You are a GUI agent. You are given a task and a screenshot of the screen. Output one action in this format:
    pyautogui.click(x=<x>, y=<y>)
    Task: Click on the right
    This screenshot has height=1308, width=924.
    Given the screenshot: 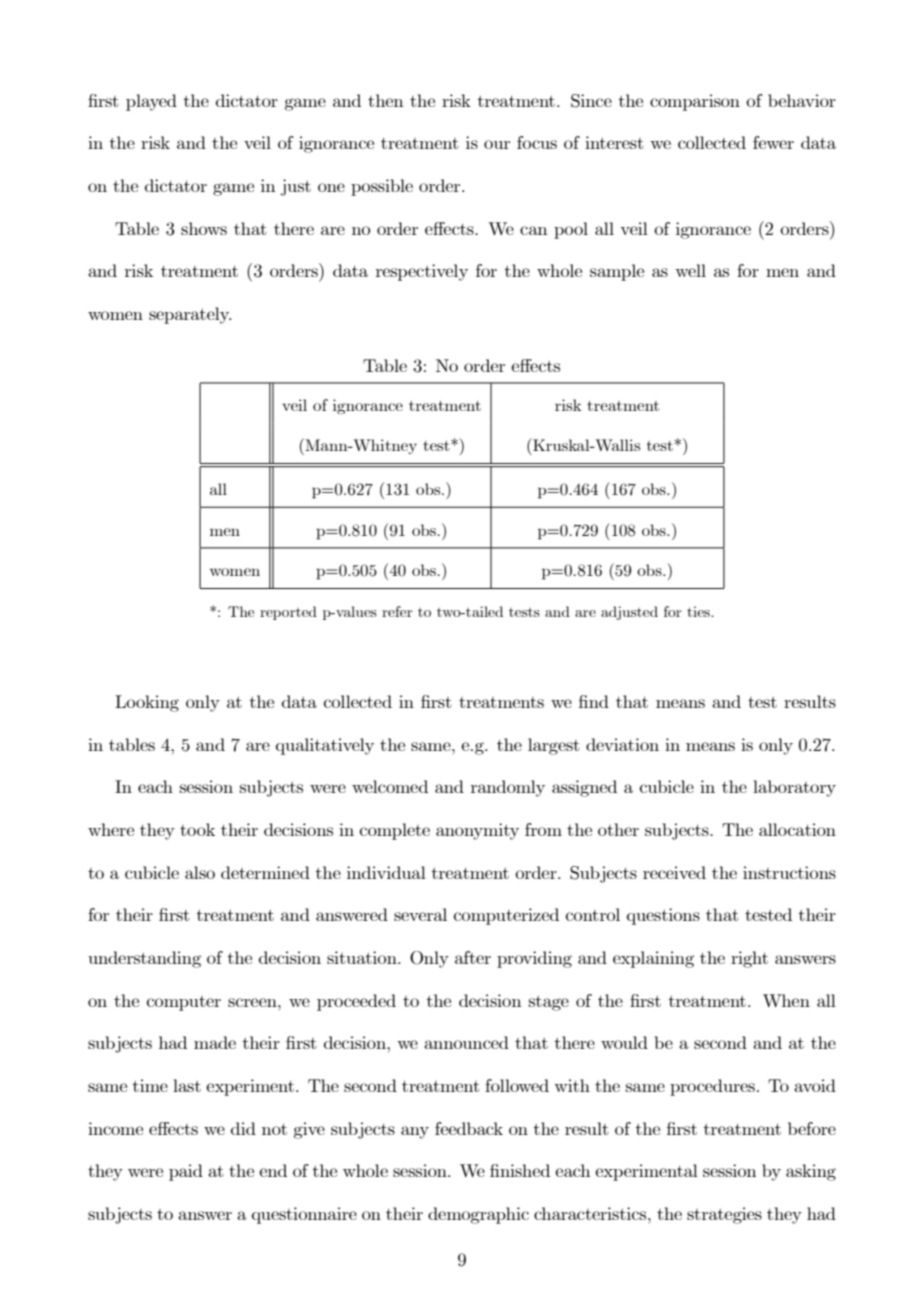 What is the action you would take?
    pyautogui.click(x=749, y=959)
